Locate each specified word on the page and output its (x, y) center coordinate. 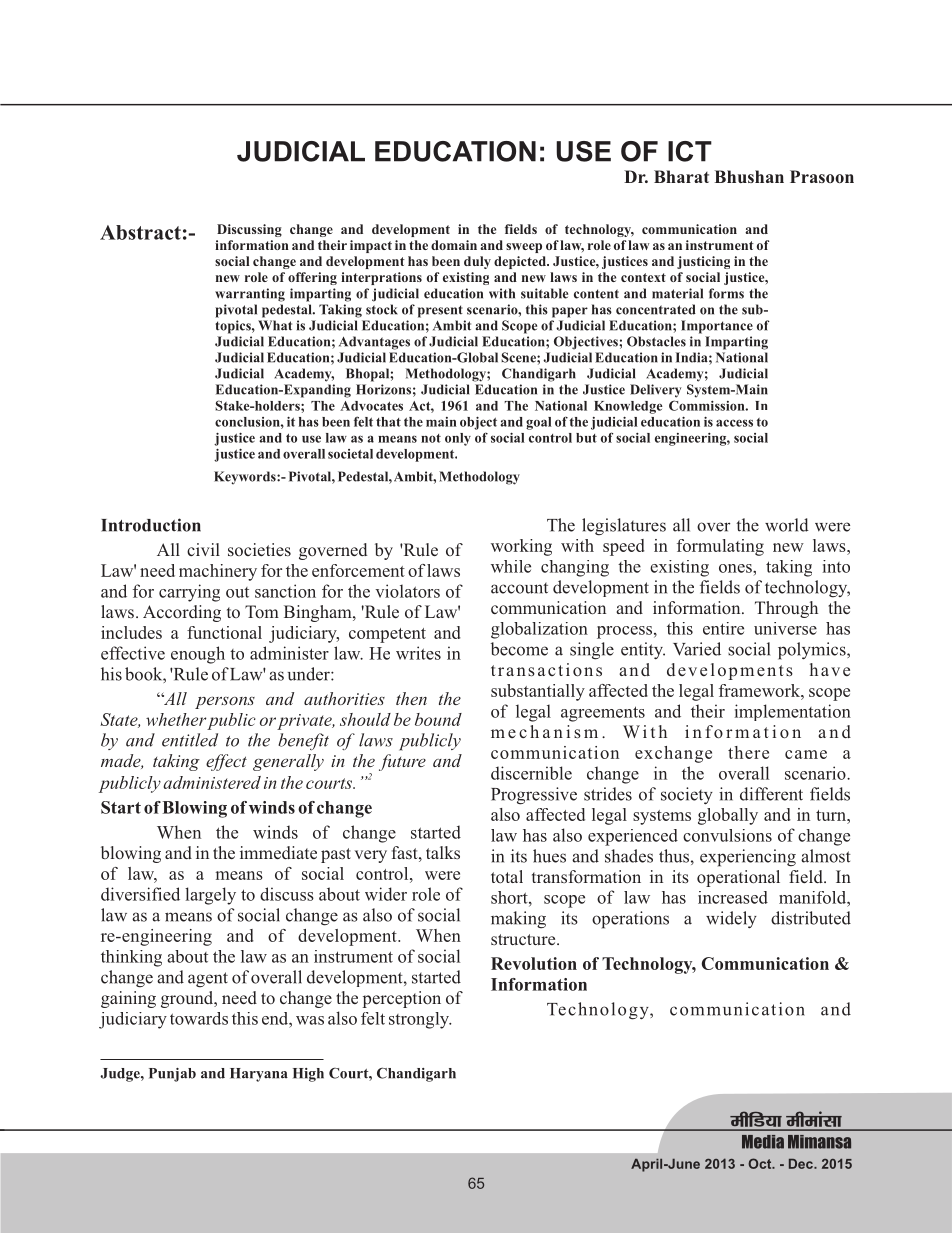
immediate (278, 852)
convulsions (727, 835)
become (519, 649)
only (458, 439)
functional (224, 632)
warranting (250, 295)
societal (350, 454)
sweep (524, 248)
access (734, 423)
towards (199, 1018)
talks (443, 852)
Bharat (681, 176)
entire (723, 628)
